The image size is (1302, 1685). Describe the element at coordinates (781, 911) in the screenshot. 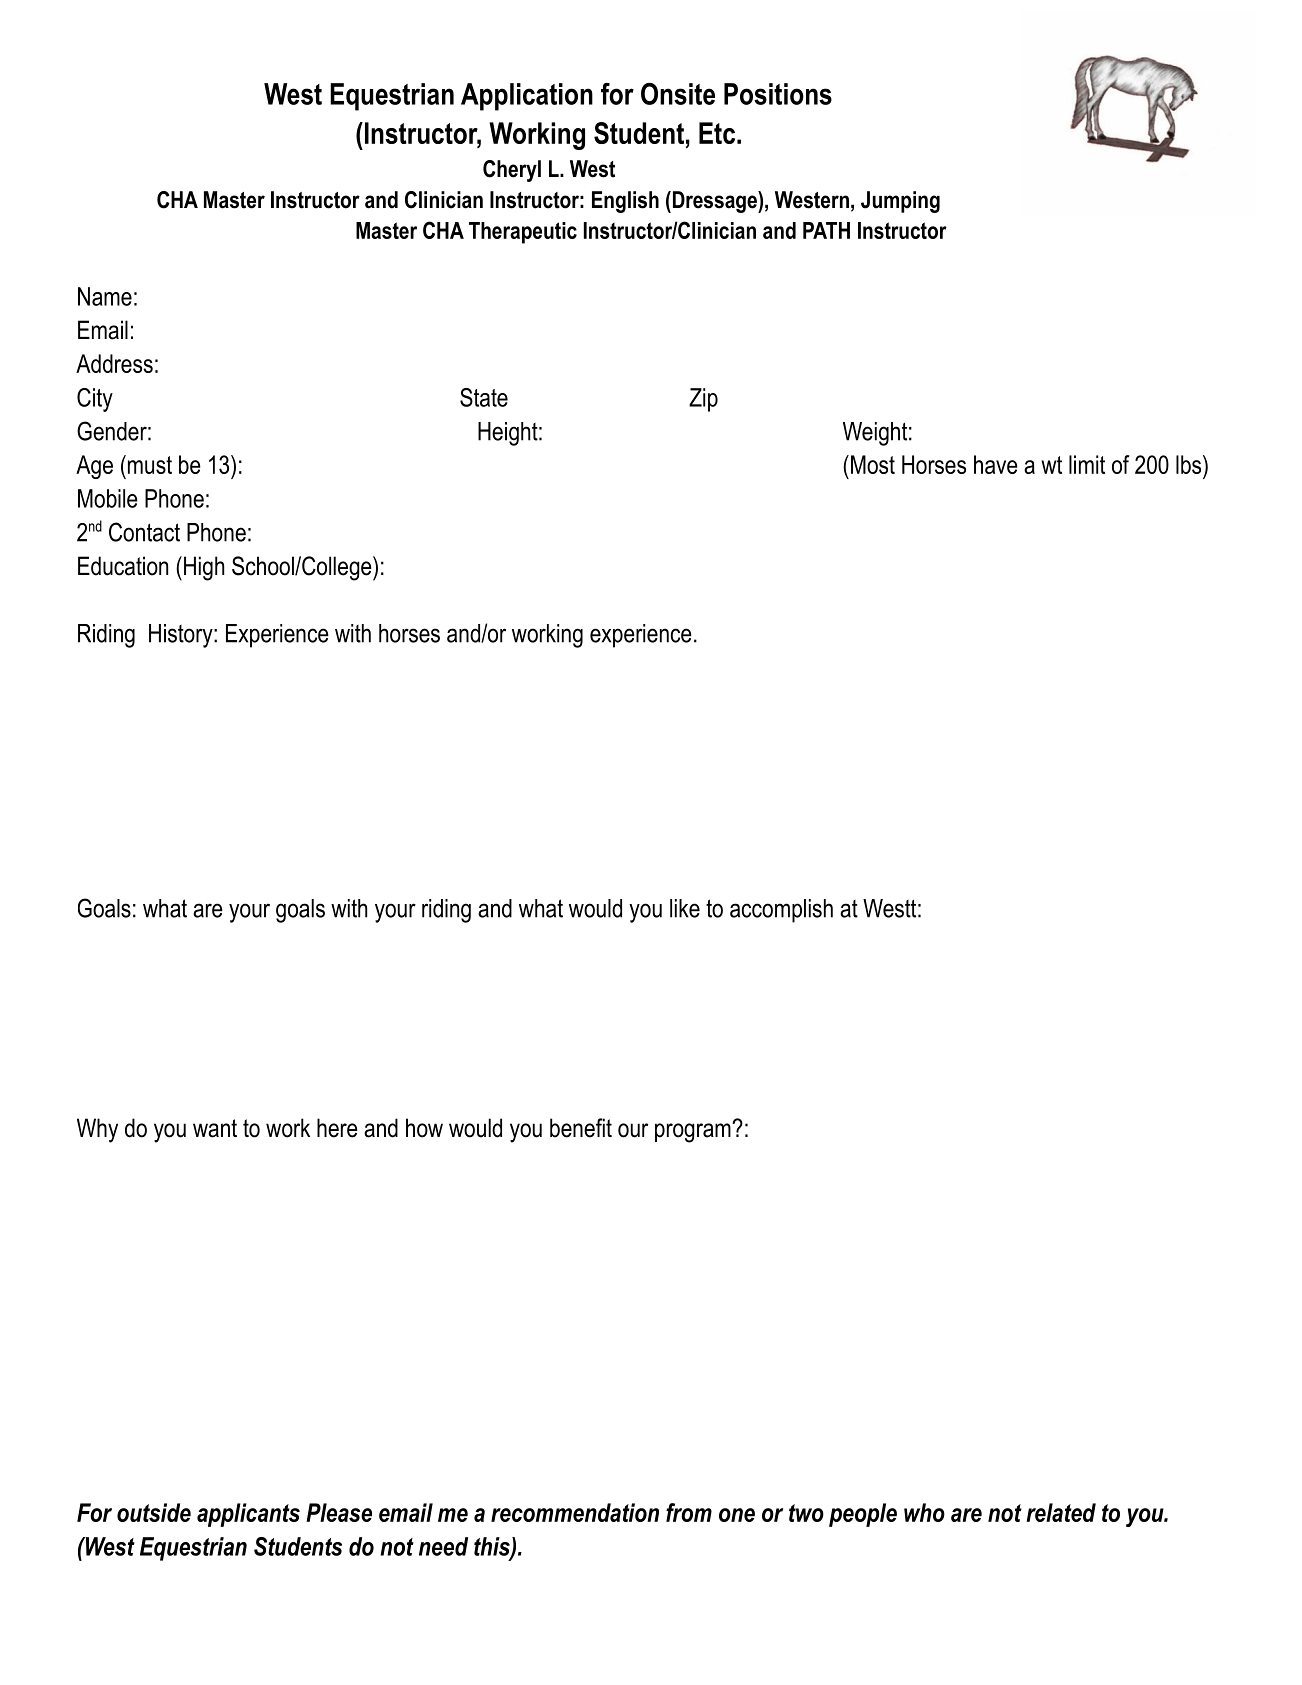

I see `accomplish` at that location.
